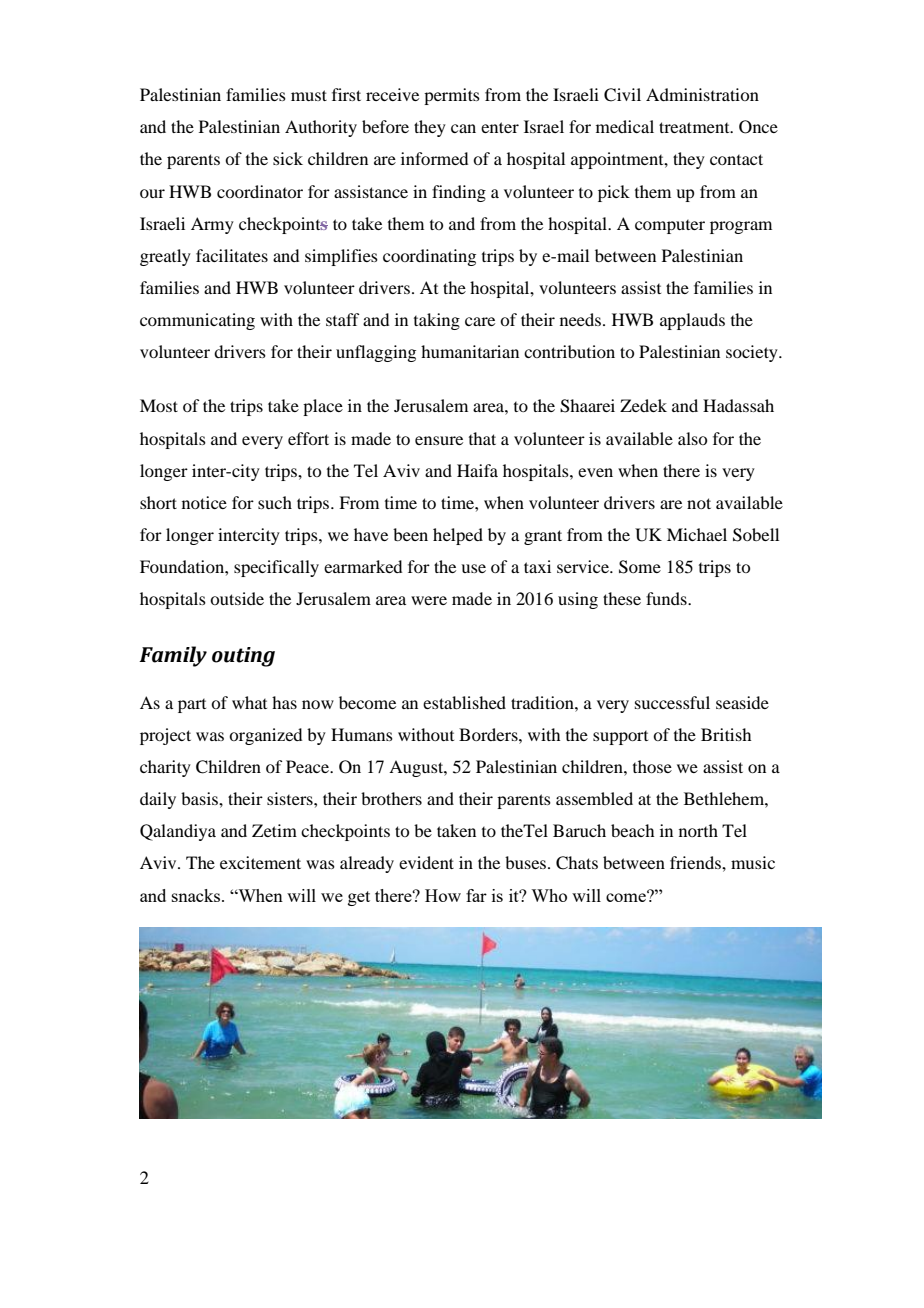 Image resolution: width=924 pixels, height=1308 pixels. Describe the element at coordinates (204, 502) in the screenshot. I see `notice` at that location.
